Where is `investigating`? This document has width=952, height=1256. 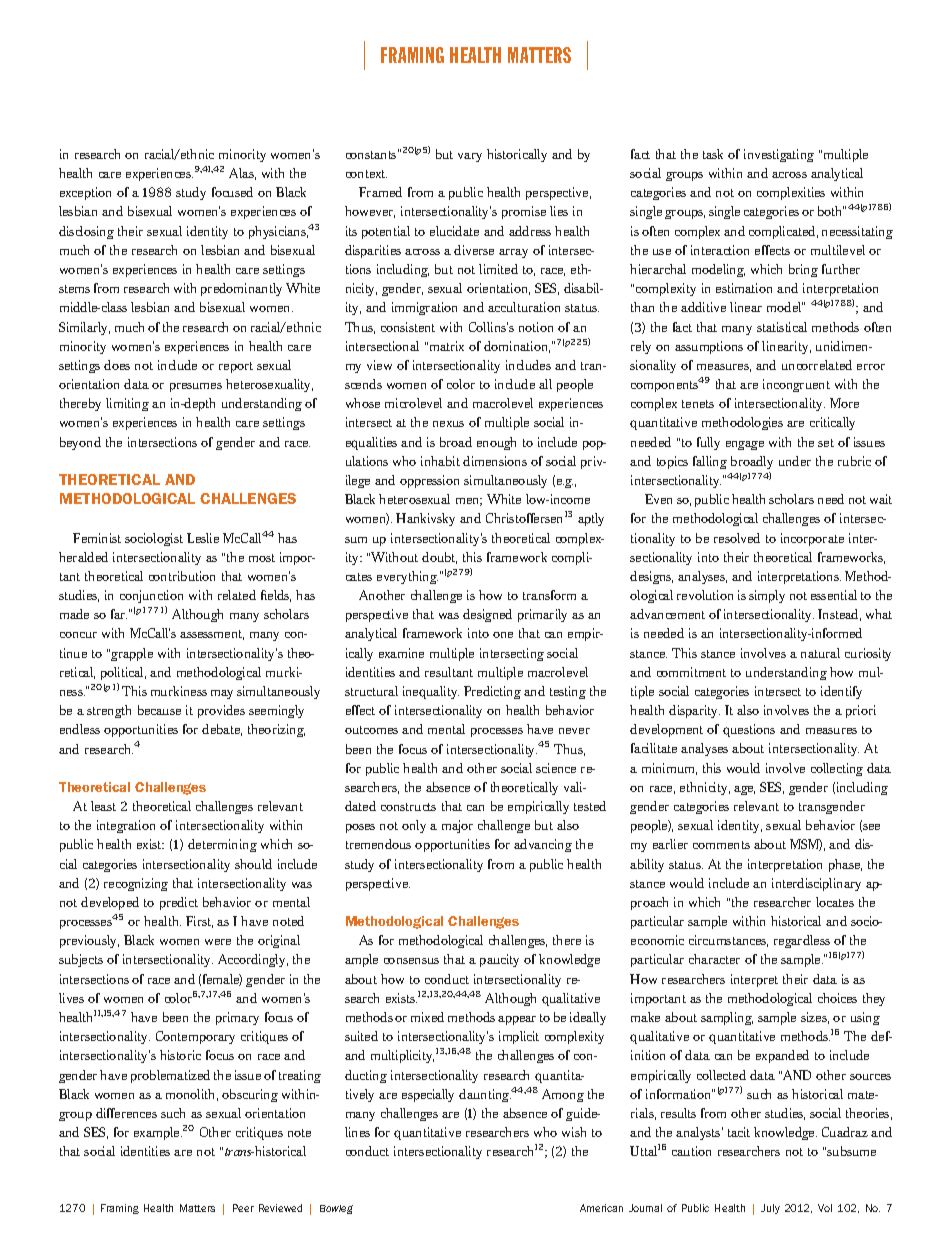 investigating is located at coordinates (779, 155).
